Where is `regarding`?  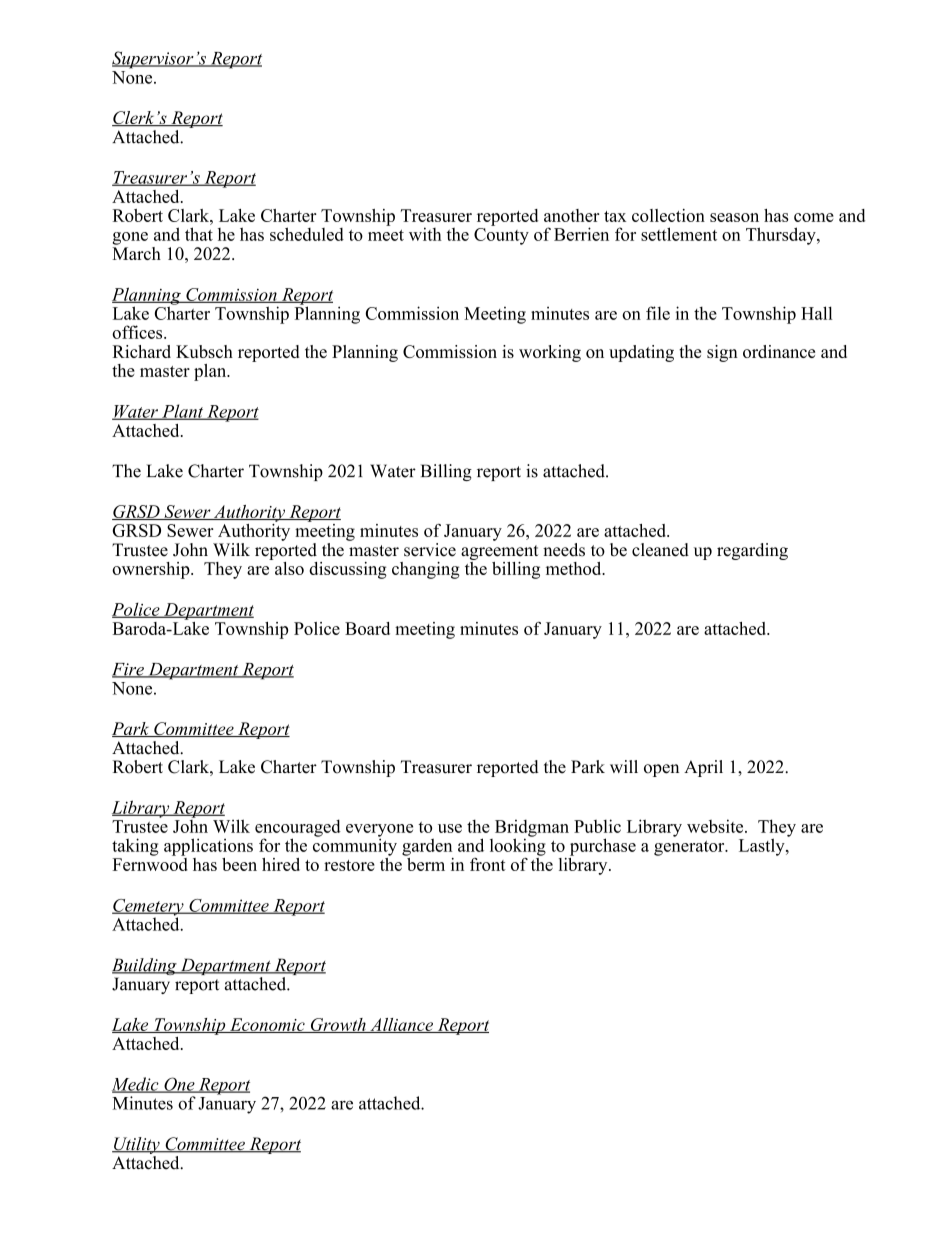
regarding is located at coordinates (752, 551).
